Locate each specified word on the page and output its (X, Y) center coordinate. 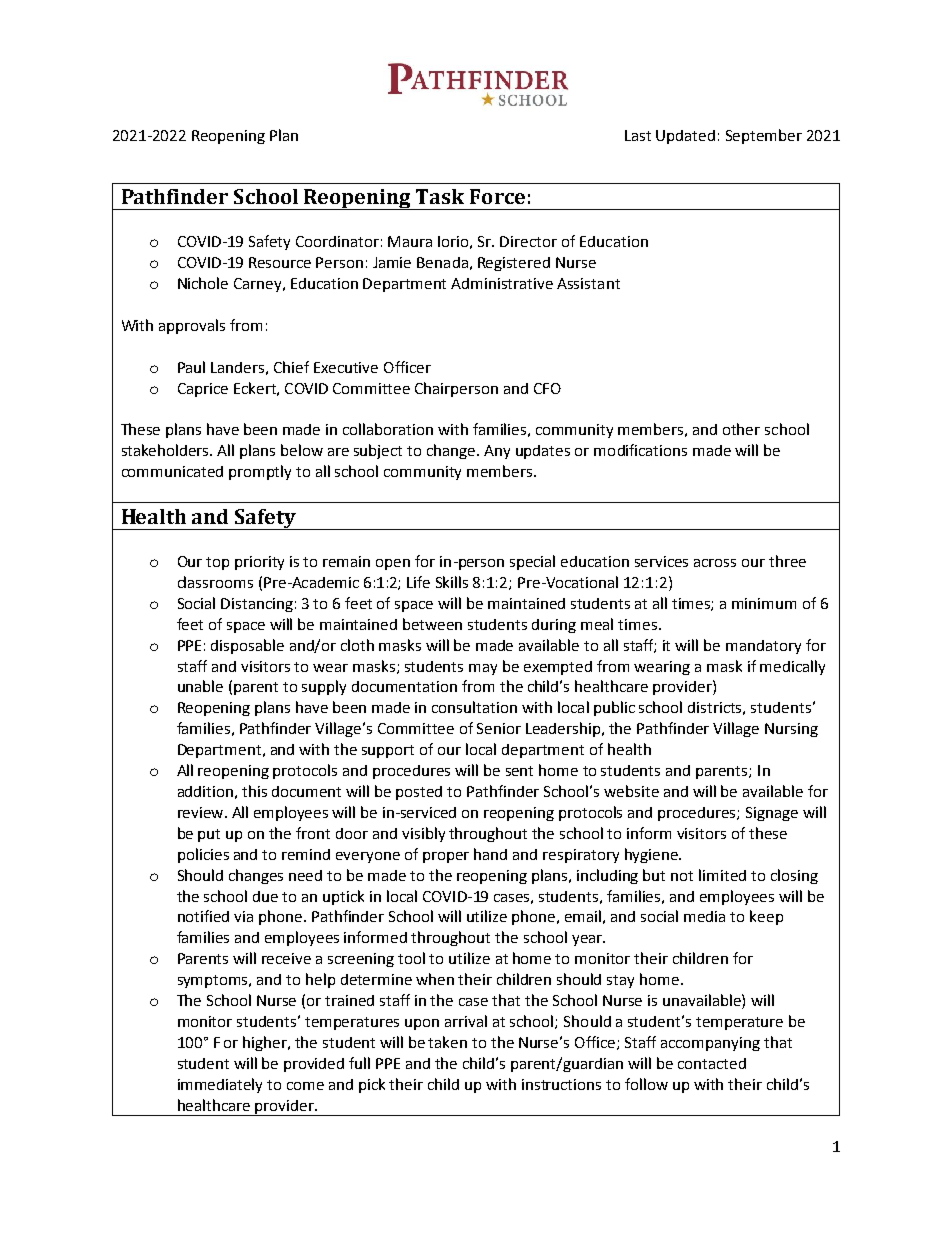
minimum (764, 603)
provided (314, 1065)
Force (497, 196)
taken (447, 1042)
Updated (685, 137)
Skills (452, 582)
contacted (712, 1063)
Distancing (257, 605)
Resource (280, 262)
